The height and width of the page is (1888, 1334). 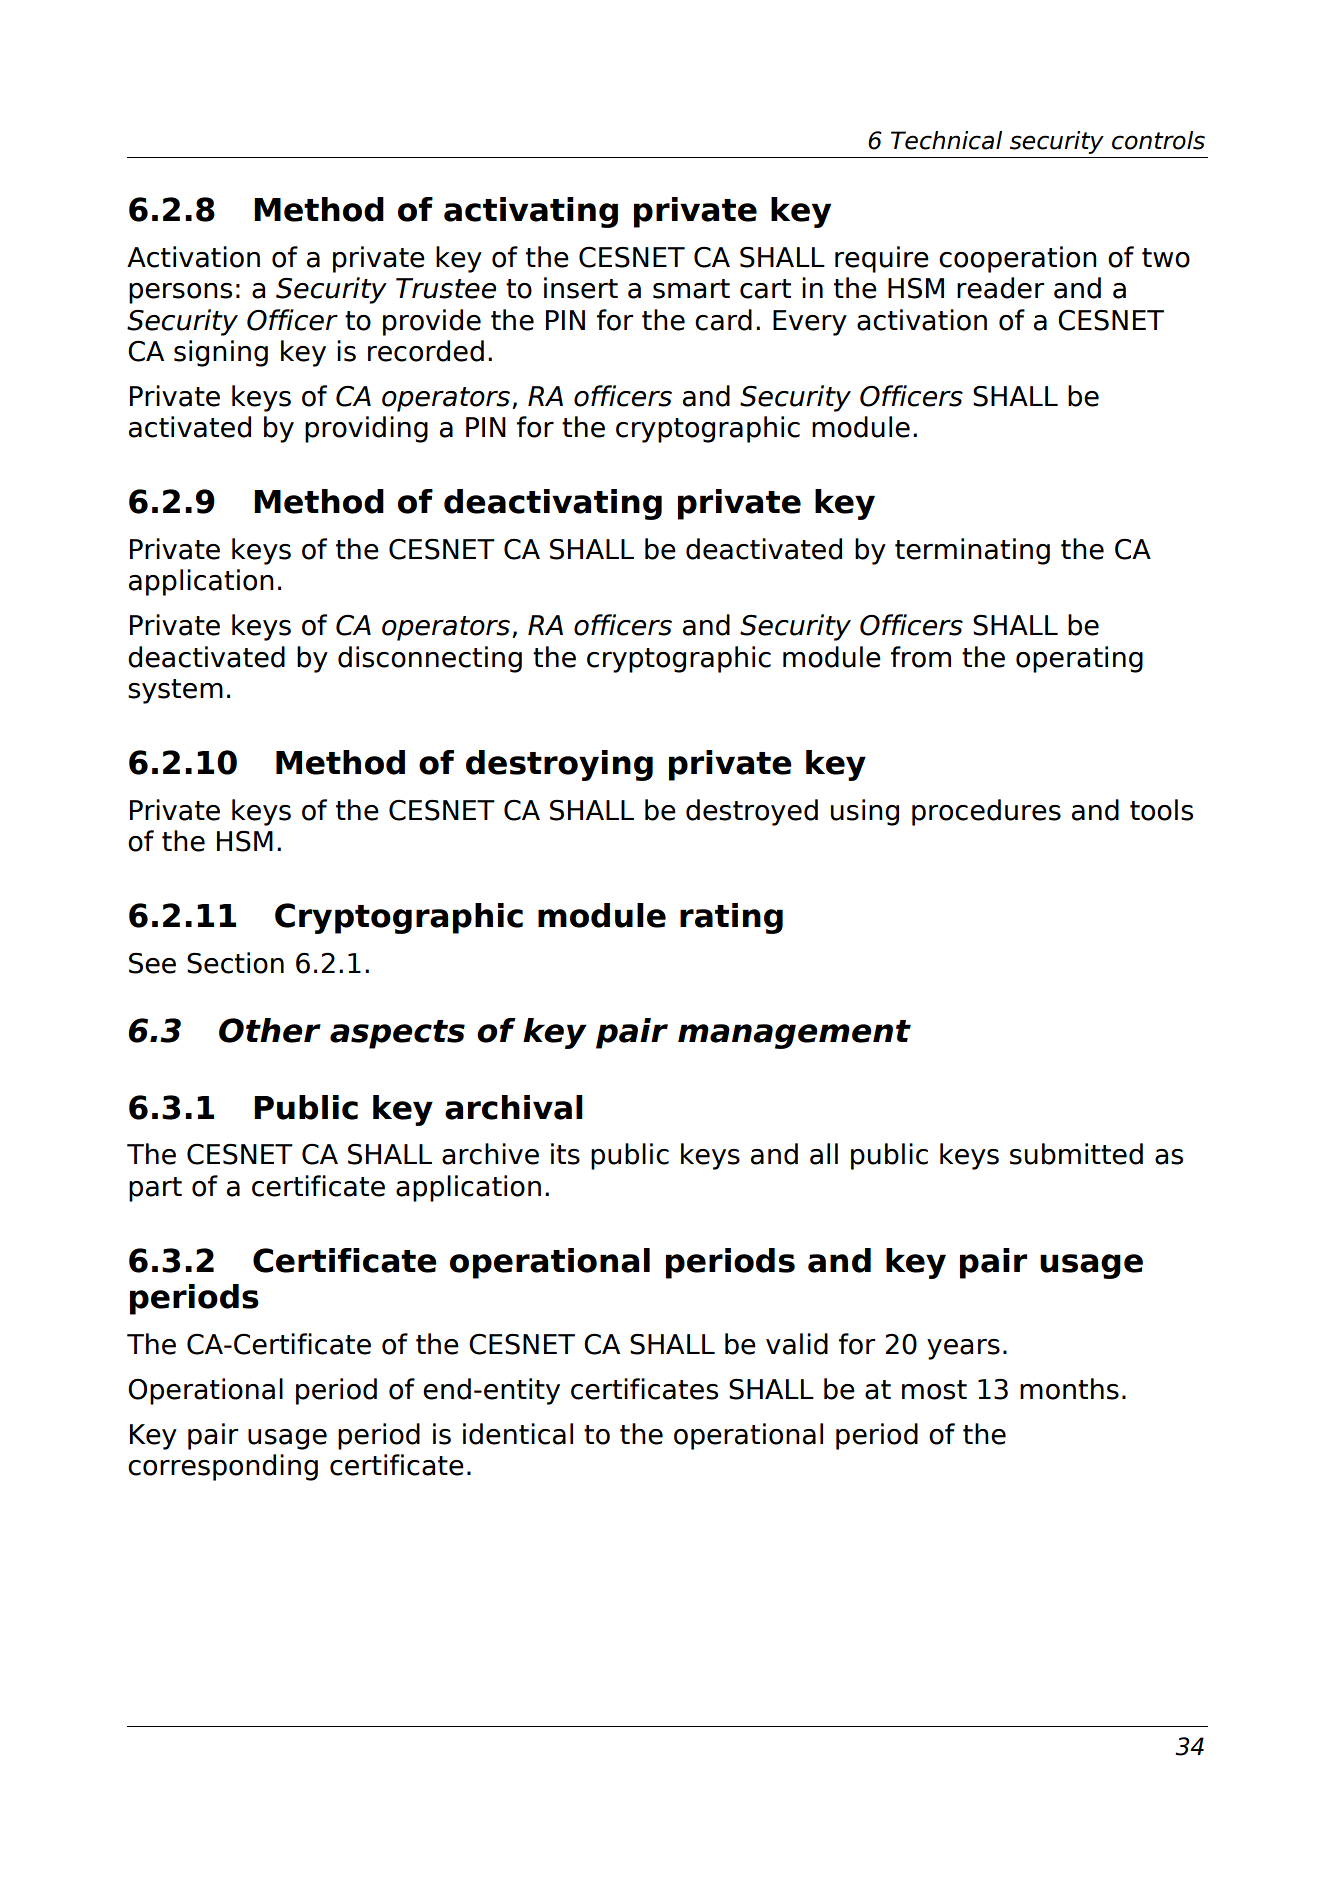 I want to click on Technical, so click(x=946, y=140).
